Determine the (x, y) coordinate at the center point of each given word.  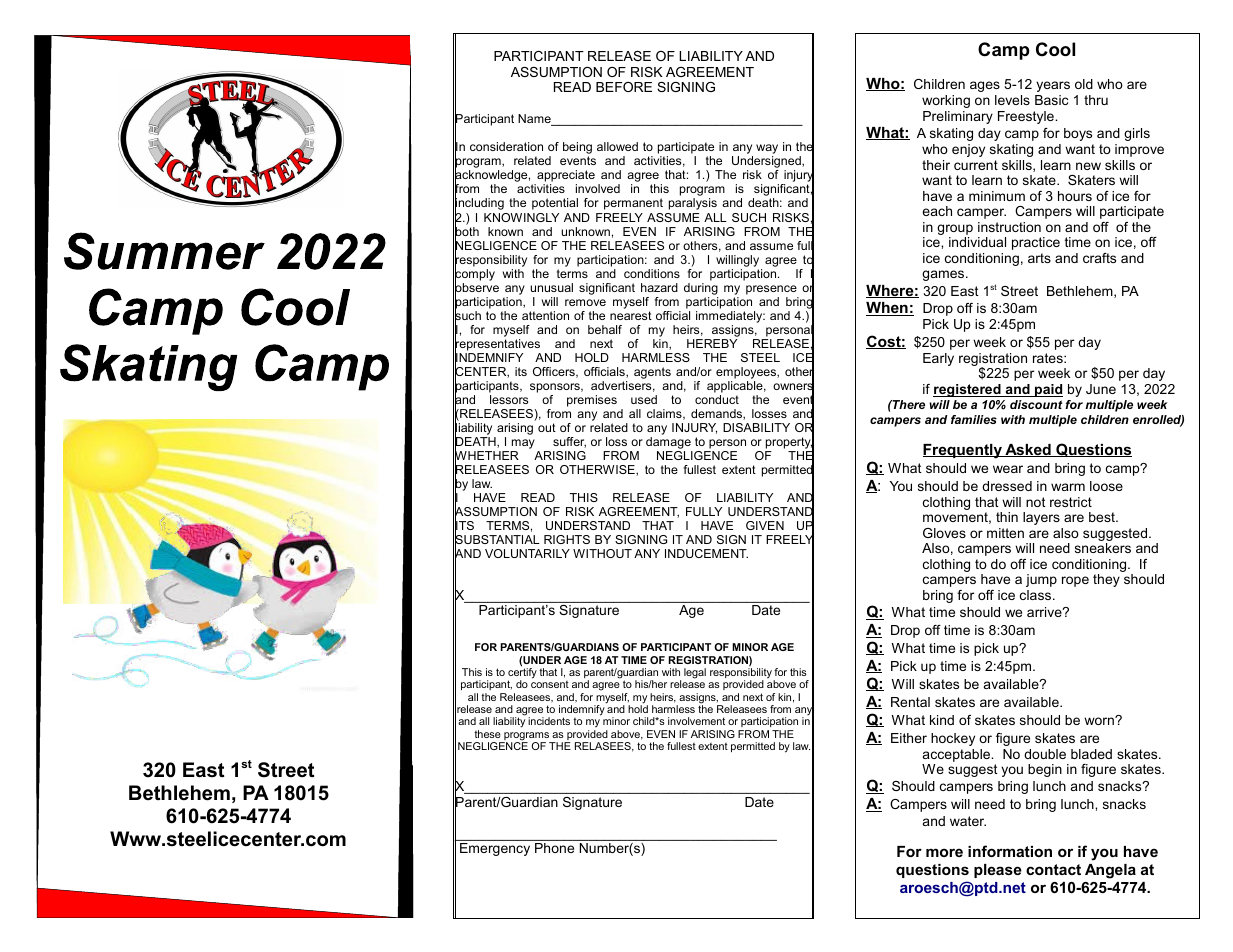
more (944, 852)
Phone (554, 848)
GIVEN (765, 525)
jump (1041, 580)
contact (1053, 869)
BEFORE (624, 87)
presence (771, 290)
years (1053, 86)
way (767, 150)
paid (1048, 390)
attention (545, 315)
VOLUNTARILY (527, 553)
